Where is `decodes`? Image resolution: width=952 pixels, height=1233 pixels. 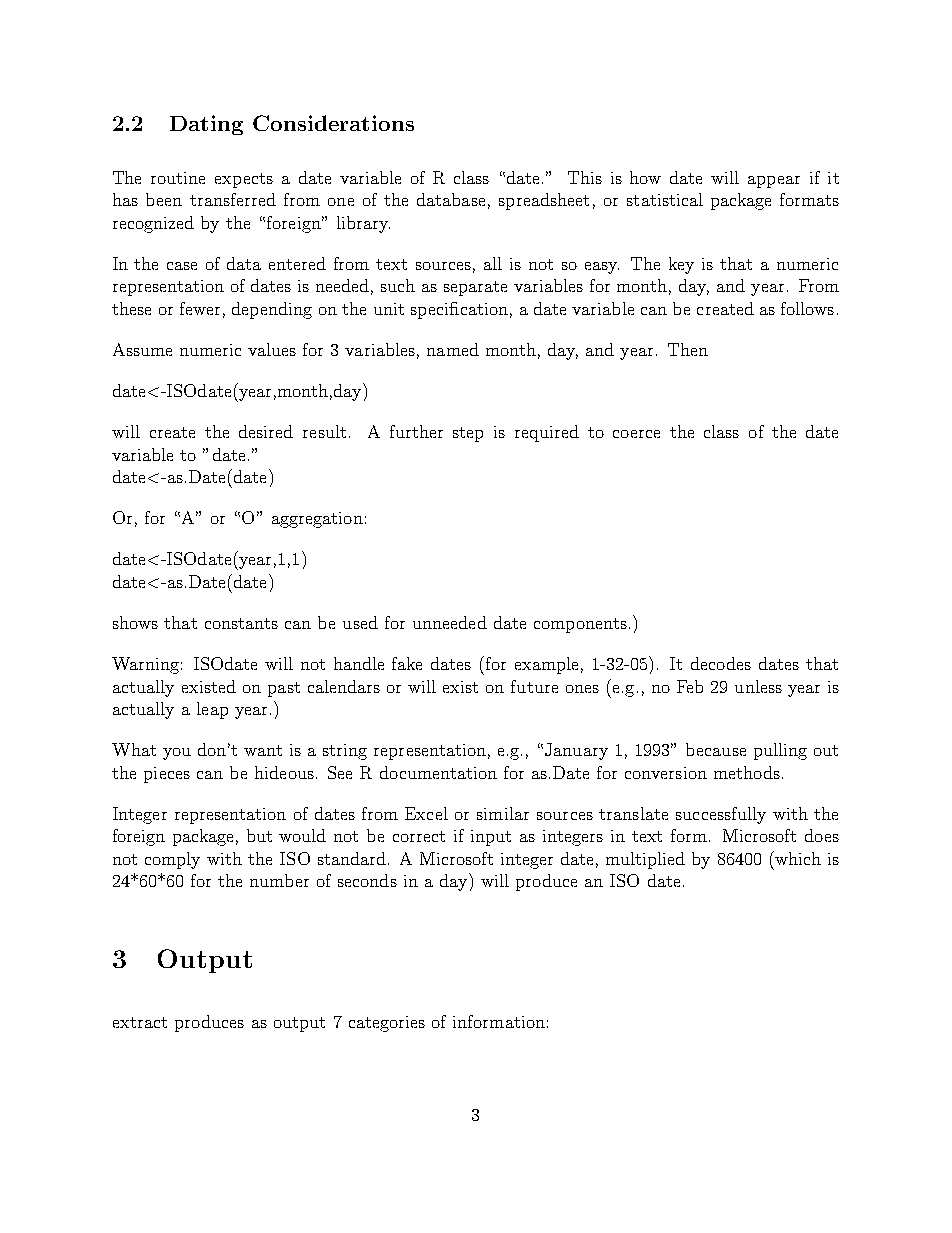
decodes is located at coordinates (721, 663).
